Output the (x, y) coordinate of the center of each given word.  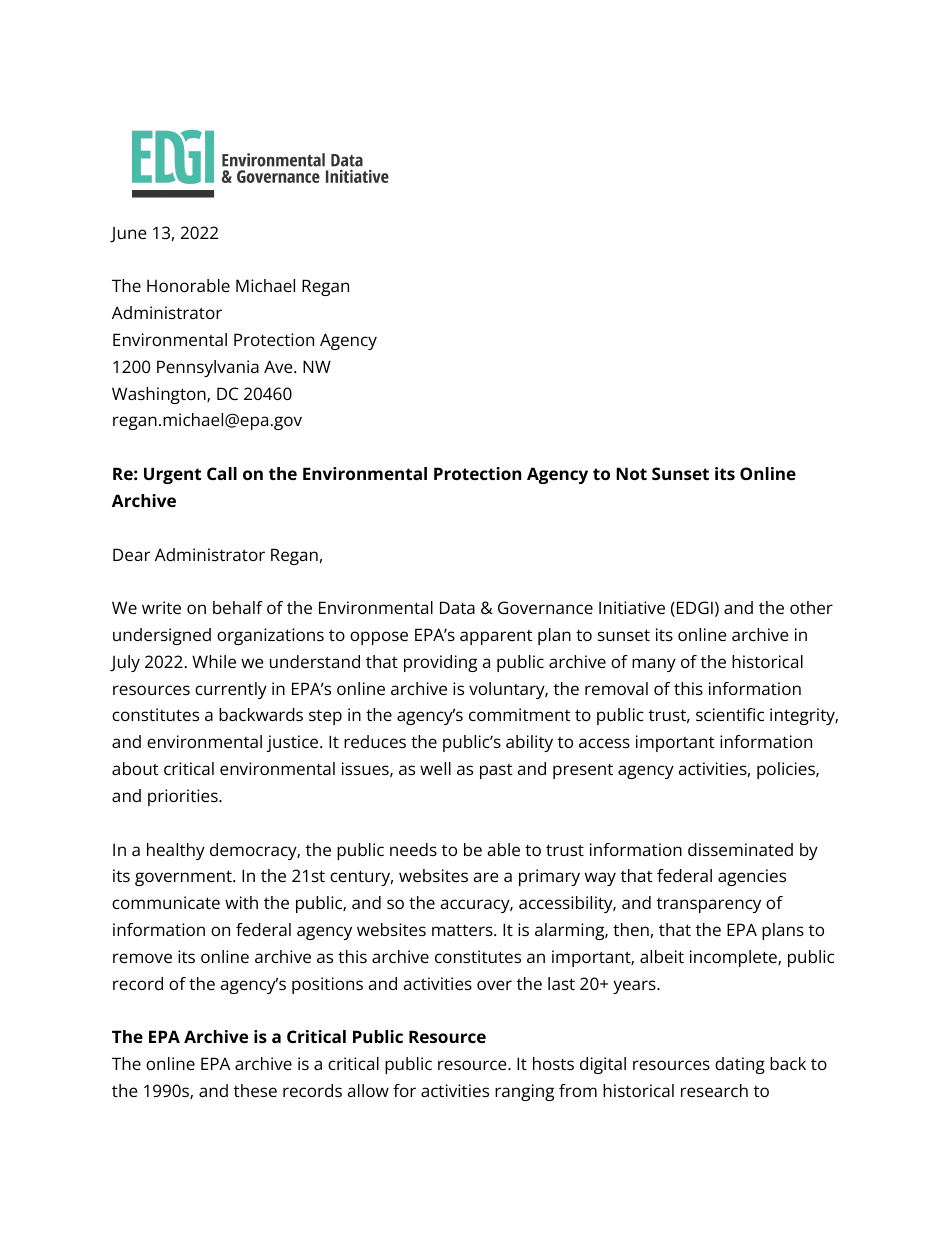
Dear (131, 554)
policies (787, 770)
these (255, 1090)
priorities (184, 797)
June (128, 235)
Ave (279, 366)
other (811, 607)
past (496, 771)
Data (457, 607)
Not (631, 473)
